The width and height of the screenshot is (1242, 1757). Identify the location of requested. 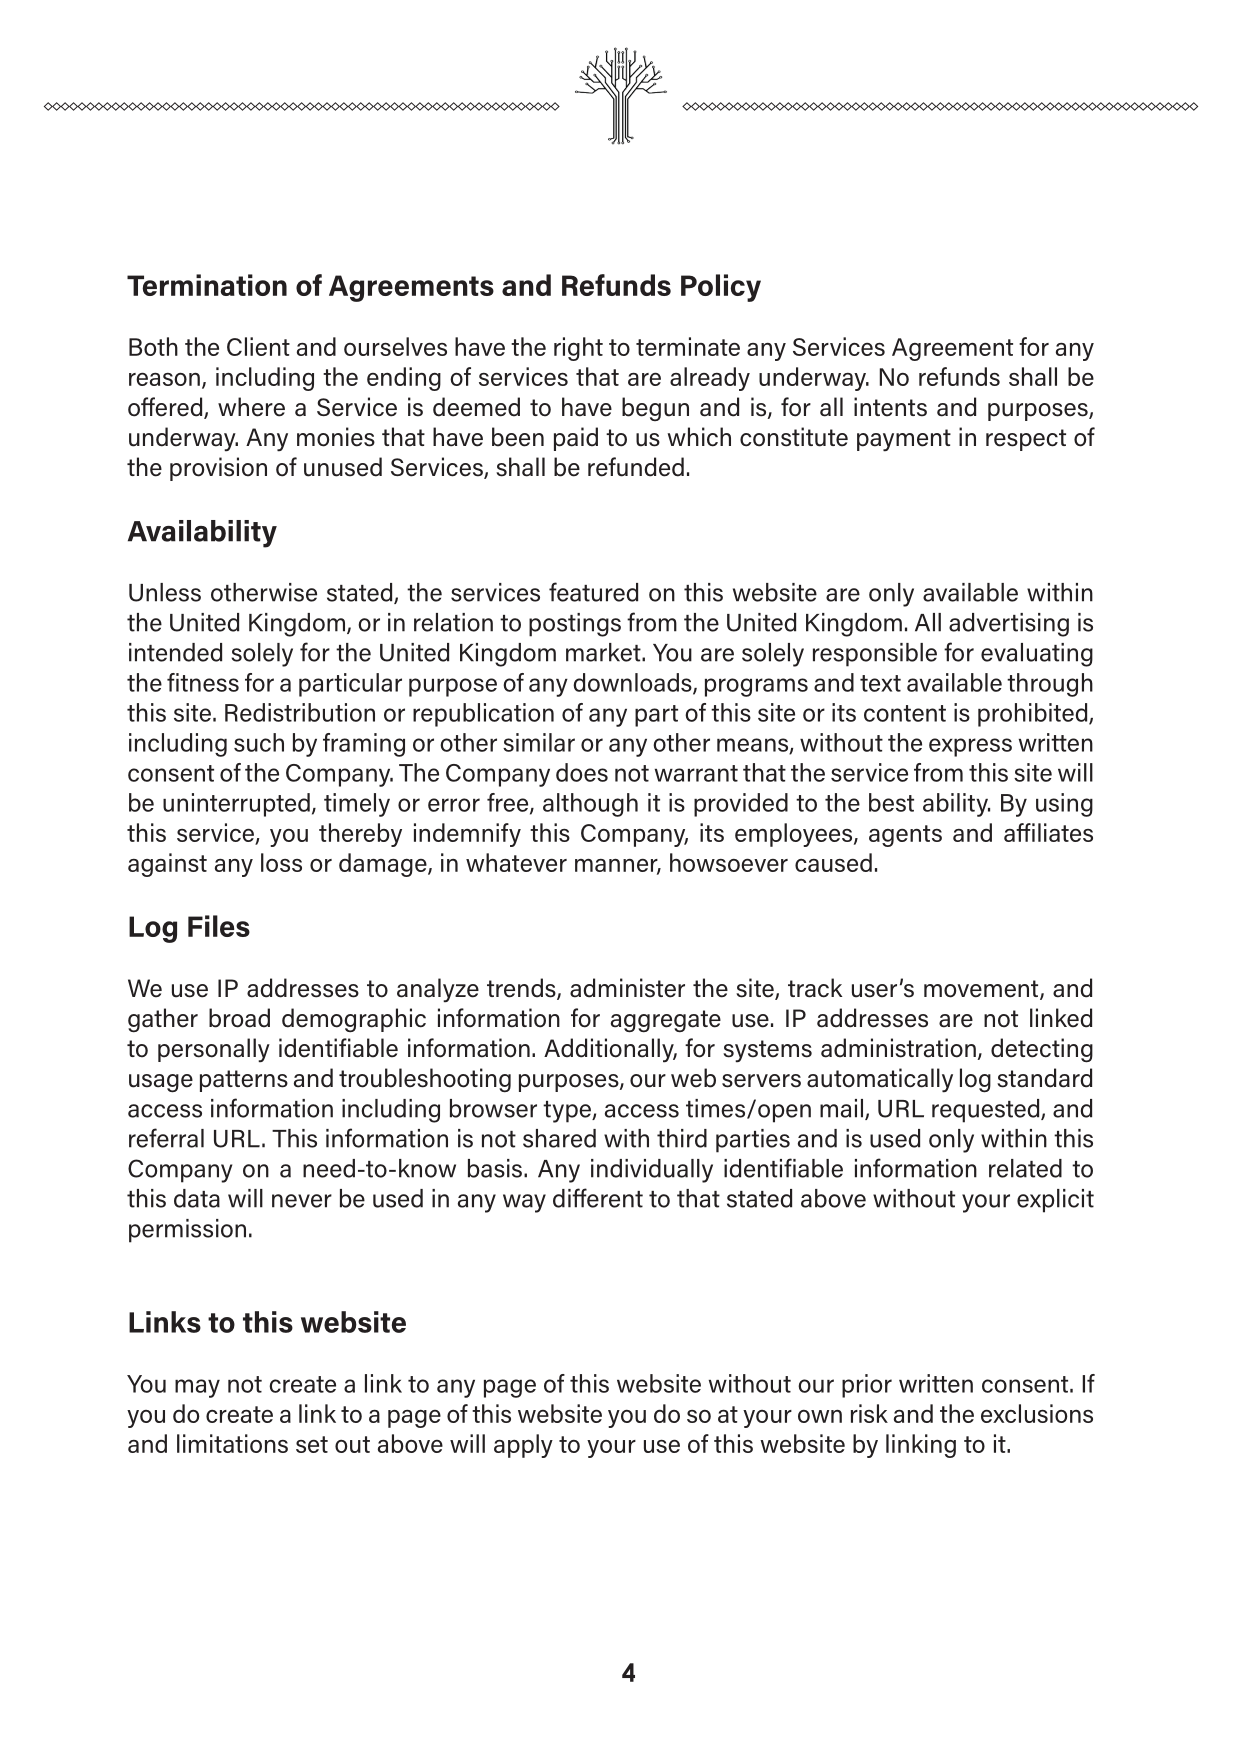
(987, 1111).
